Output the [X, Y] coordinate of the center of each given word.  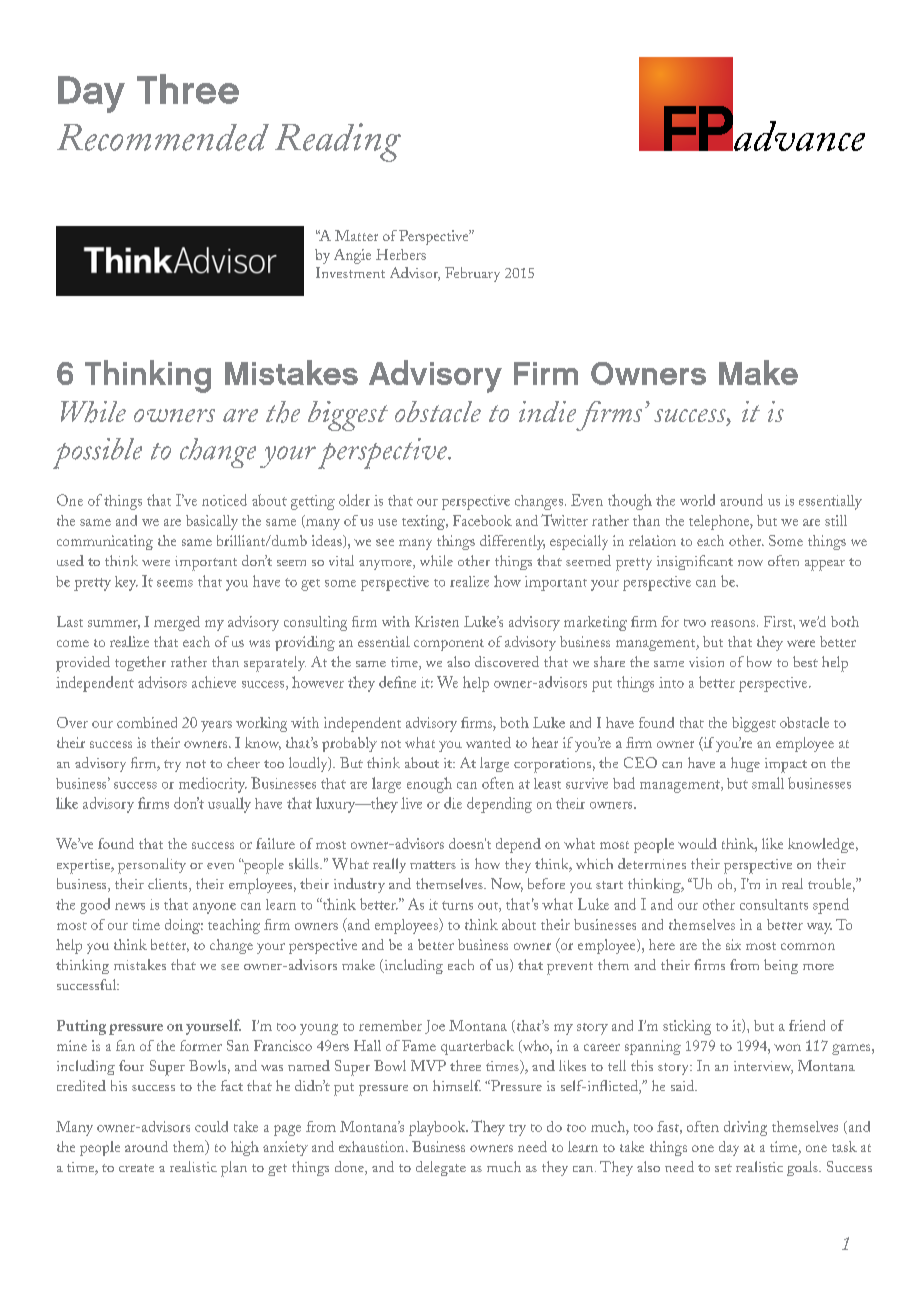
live [411, 803]
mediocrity [213, 785]
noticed [224, 500]
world [697, 500]
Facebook [482, 520]
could [211, 1126]
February [472, 274]
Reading [338, 142]
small [768, 783]
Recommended [163, 137]
